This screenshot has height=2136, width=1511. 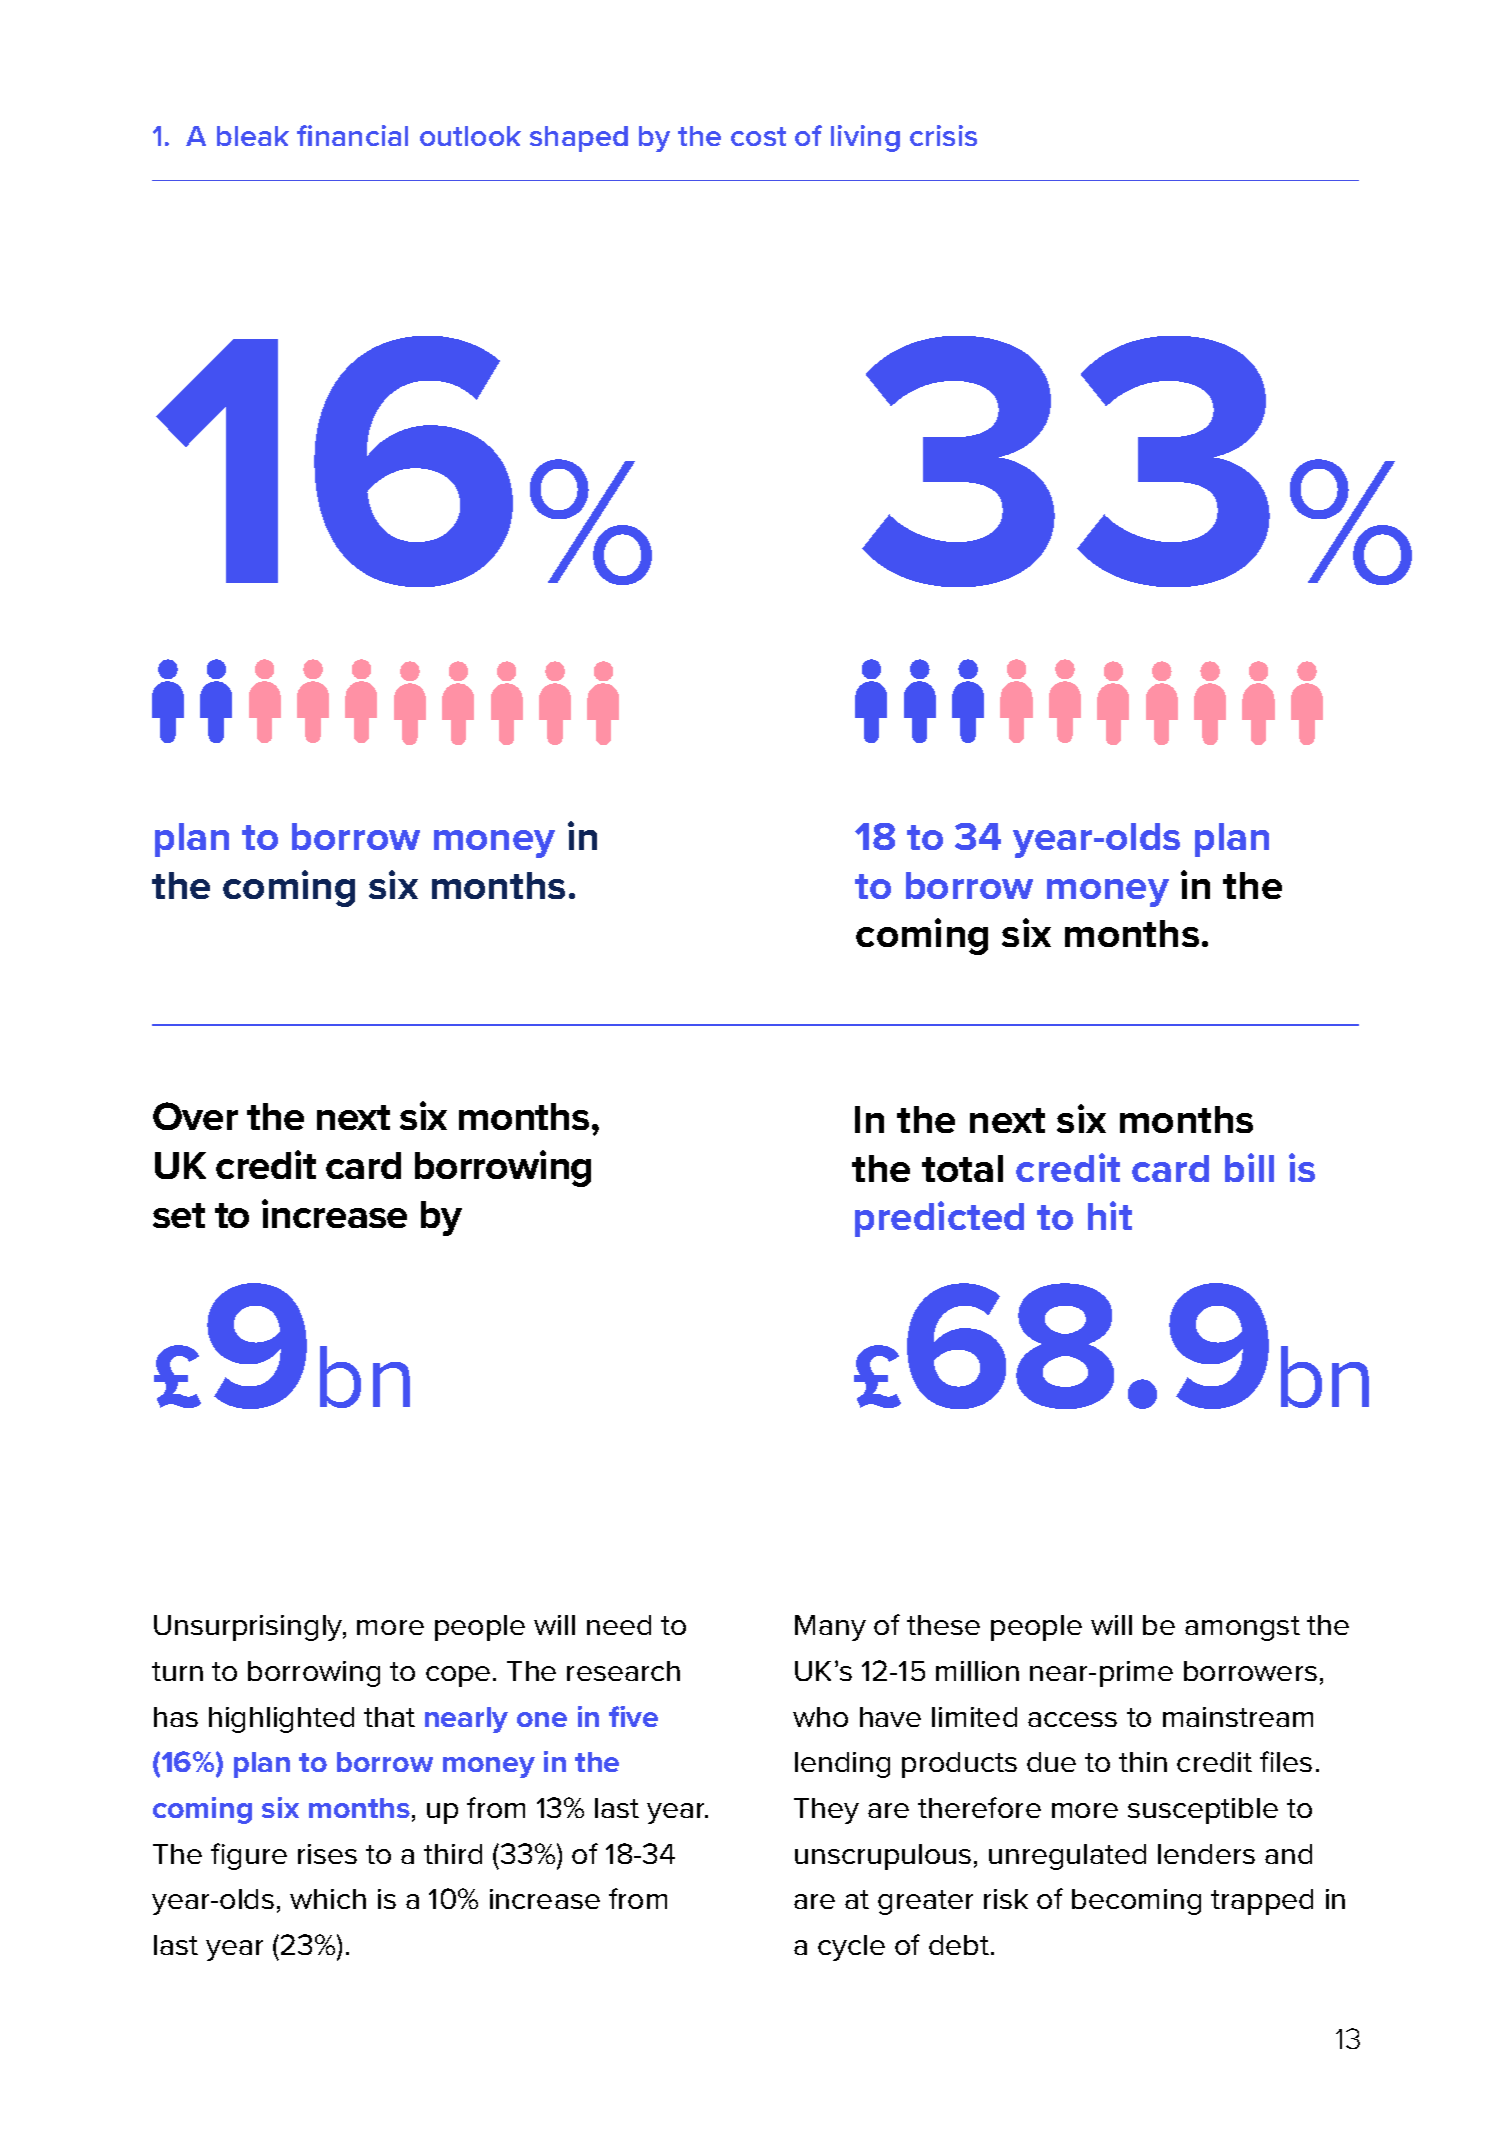 What do you see at coordinates (195, 1116) in the screenshot?
I see `Over` at bounding box center [195, 1116].
